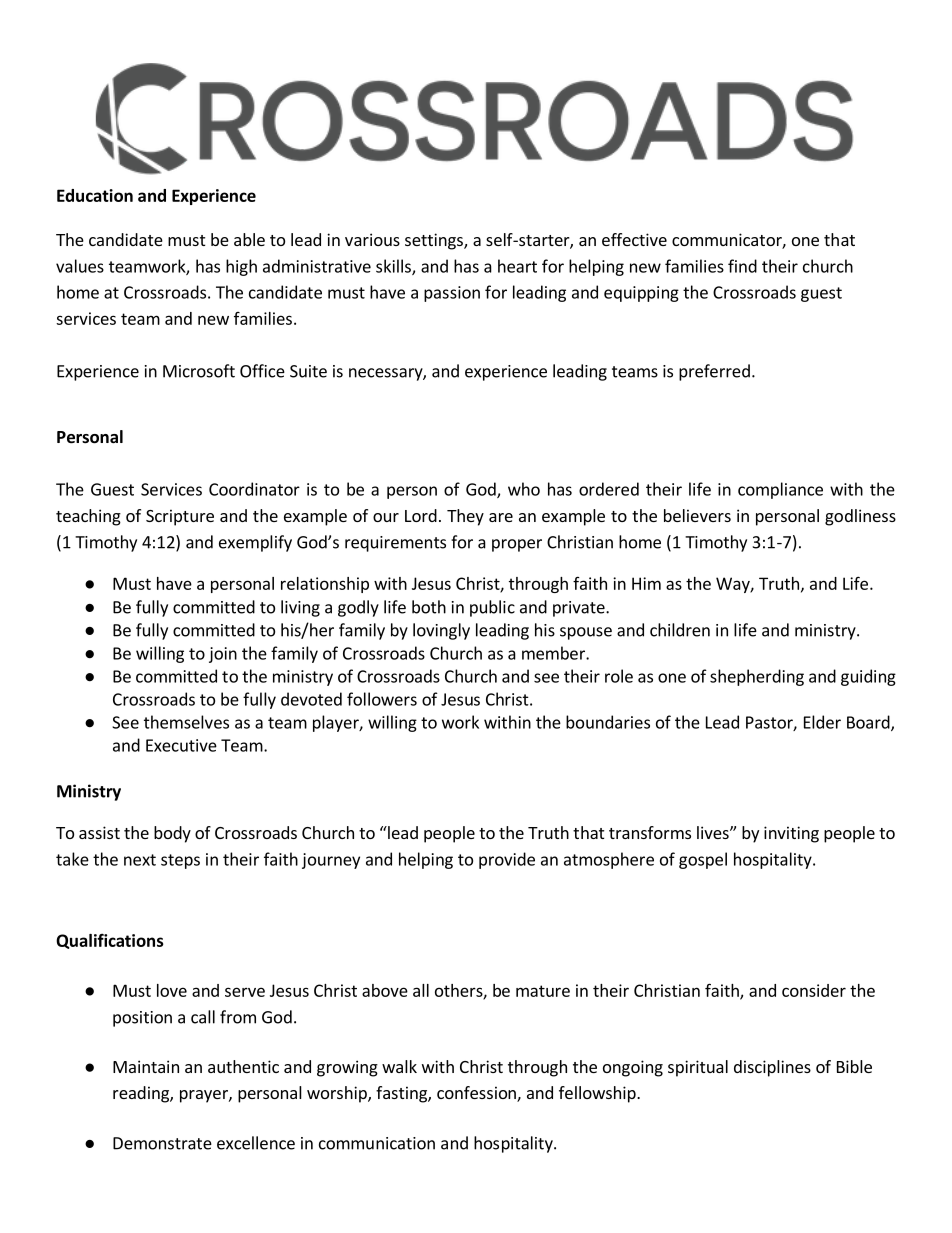 The height and width of the image is (1233, 952). What do you see at coordinates (142, 1094) in the image?
I see `reading` at bounding box center [142, 1094].
